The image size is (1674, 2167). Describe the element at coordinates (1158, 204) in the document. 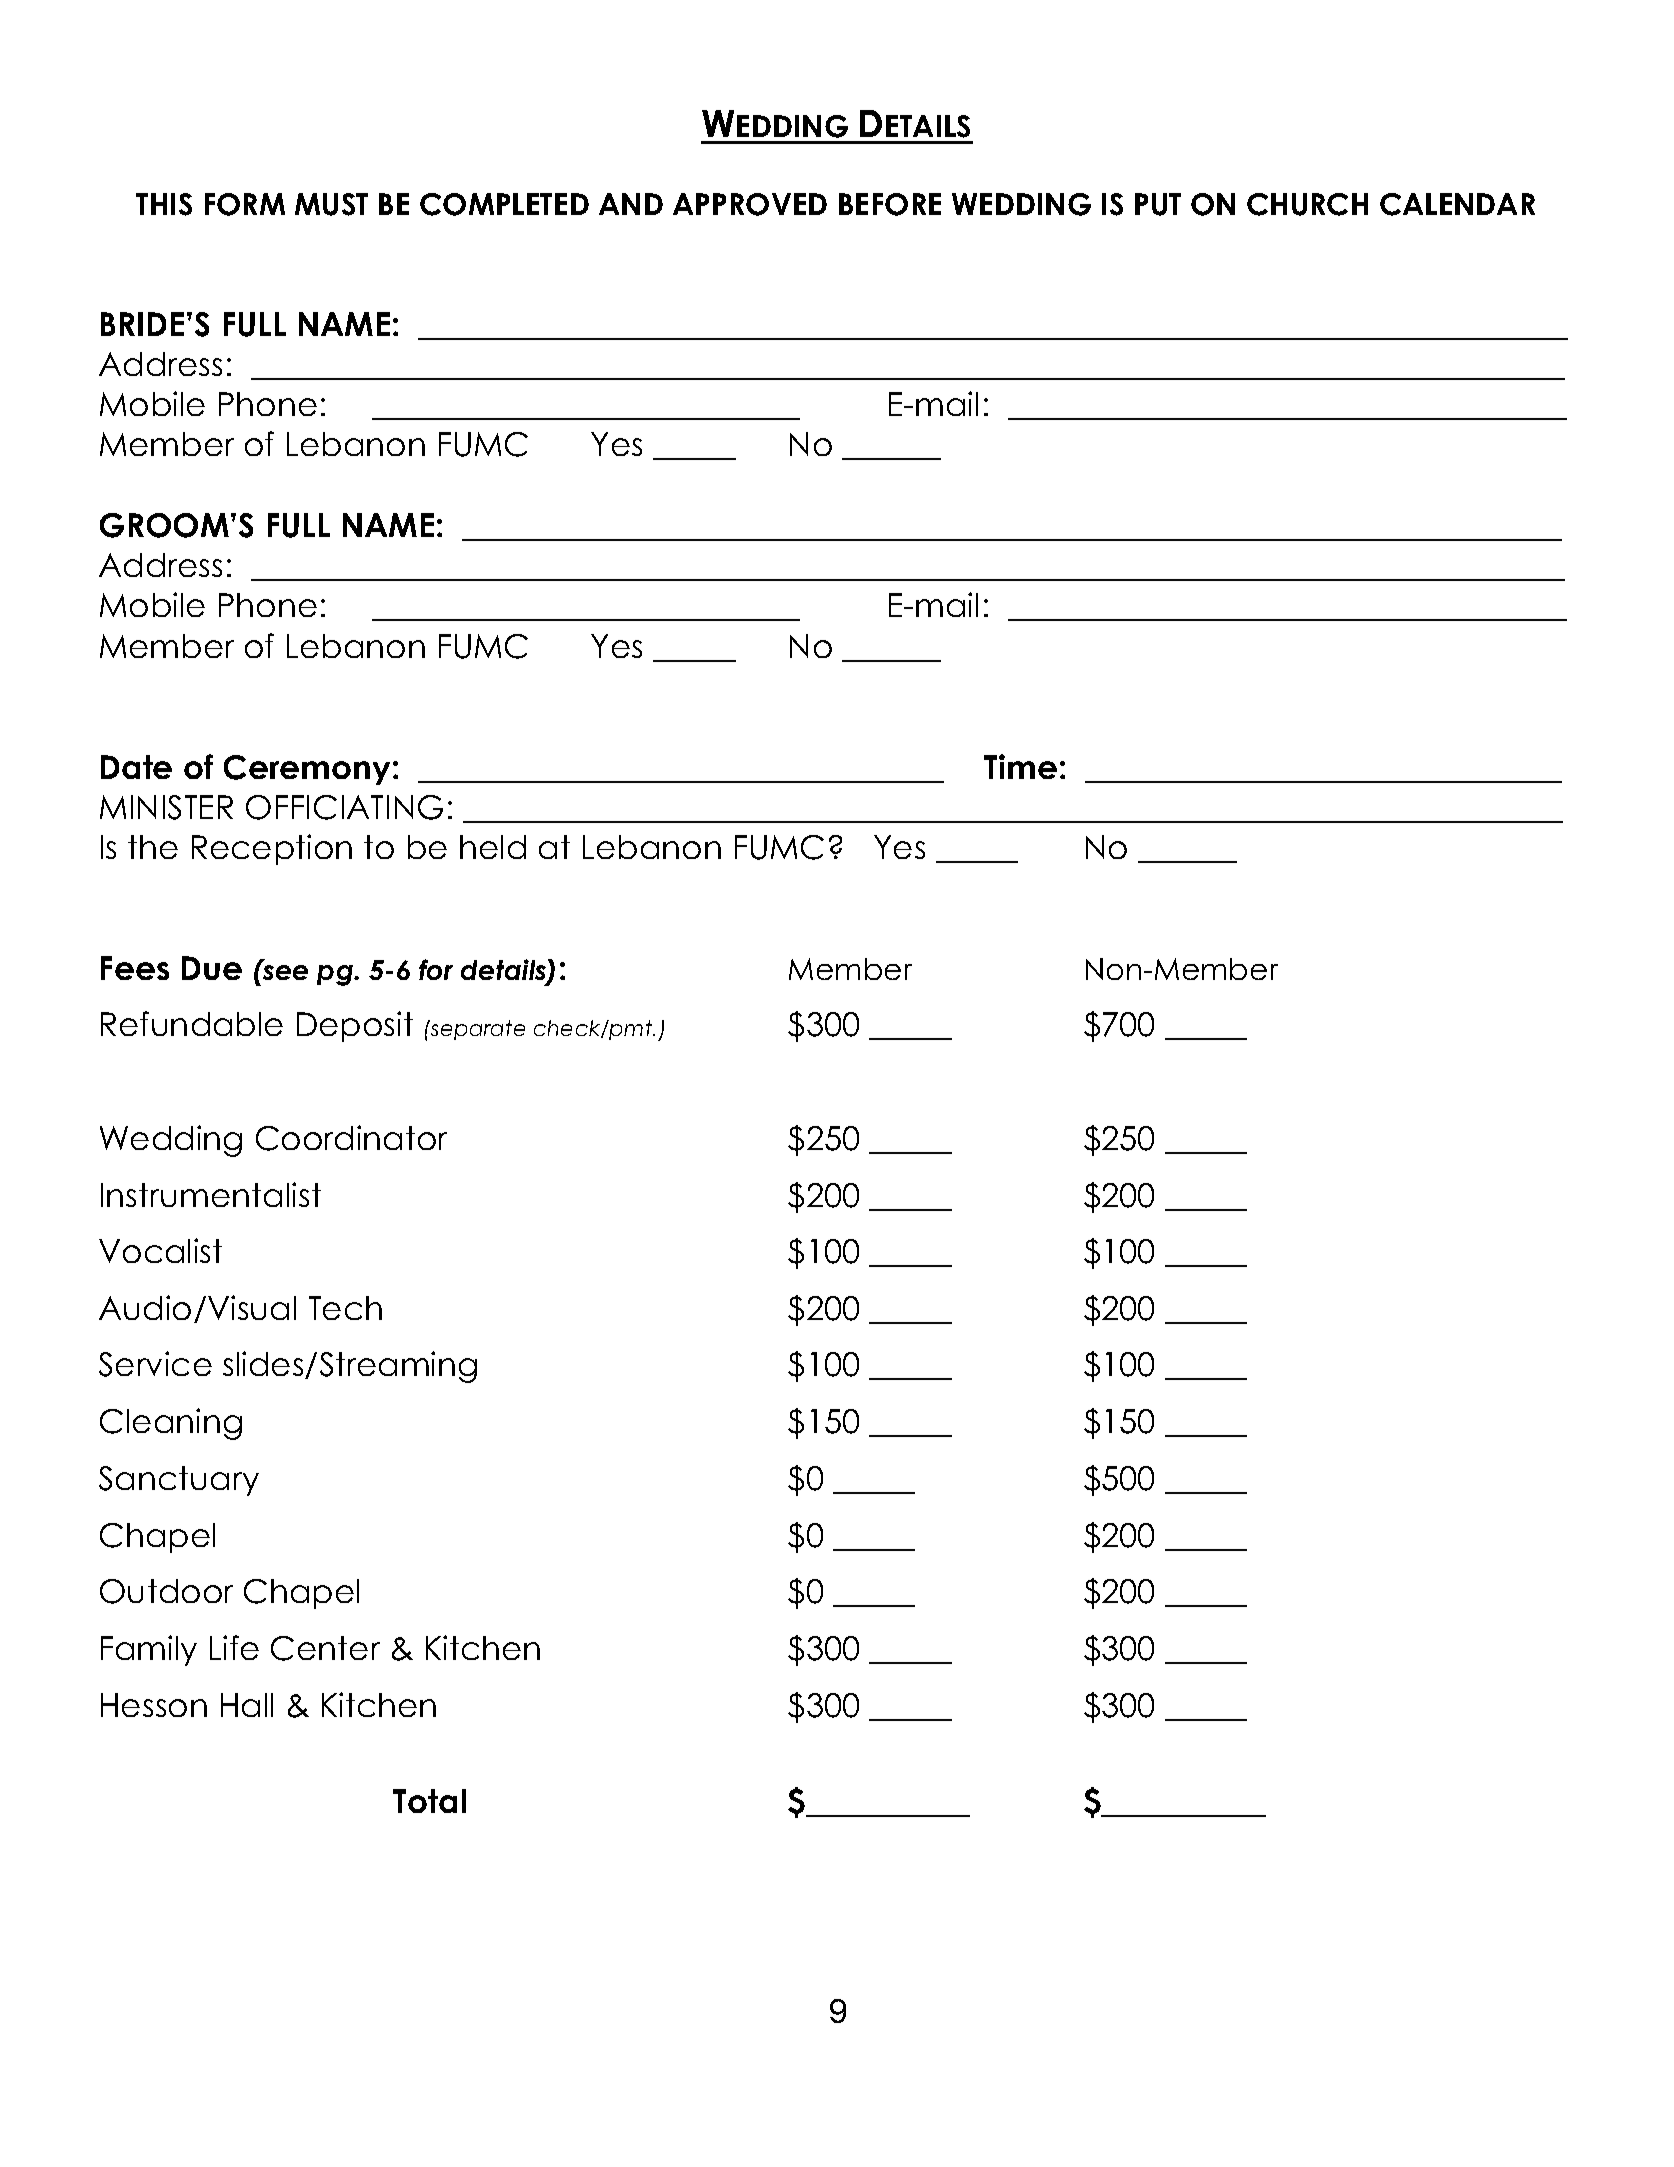

I see `PUT` at that location.
